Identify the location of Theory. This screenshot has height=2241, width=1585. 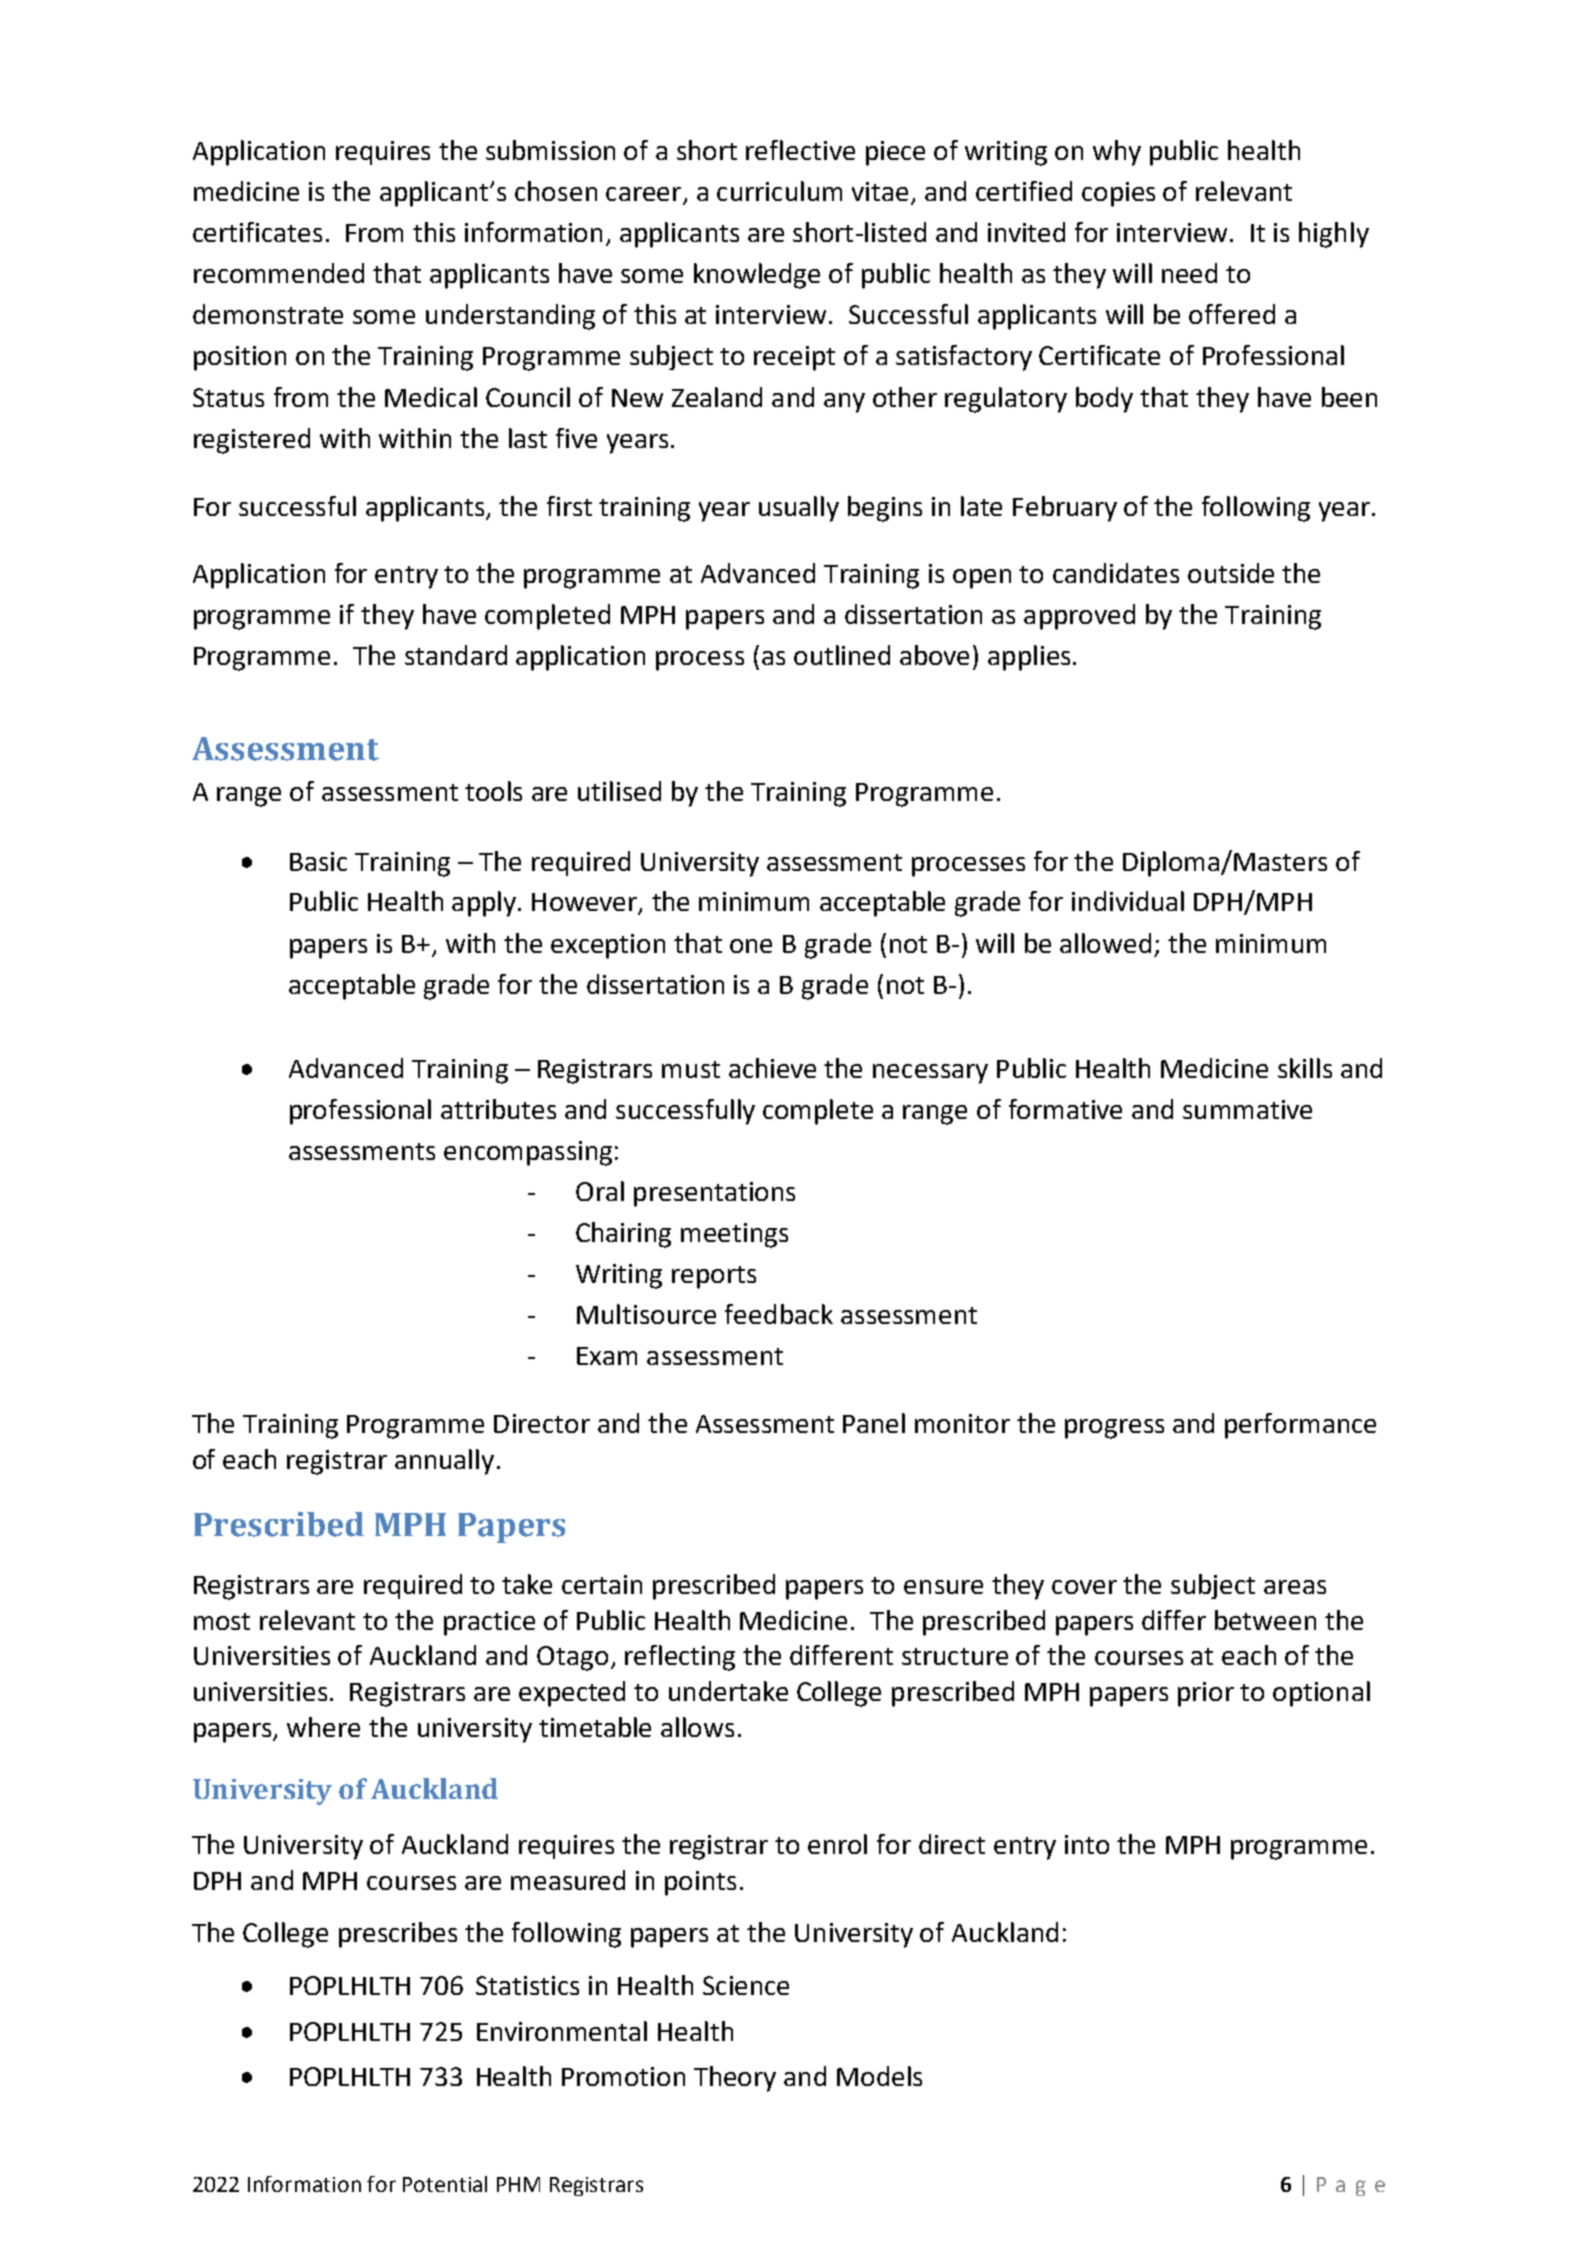
(735, 2079).
